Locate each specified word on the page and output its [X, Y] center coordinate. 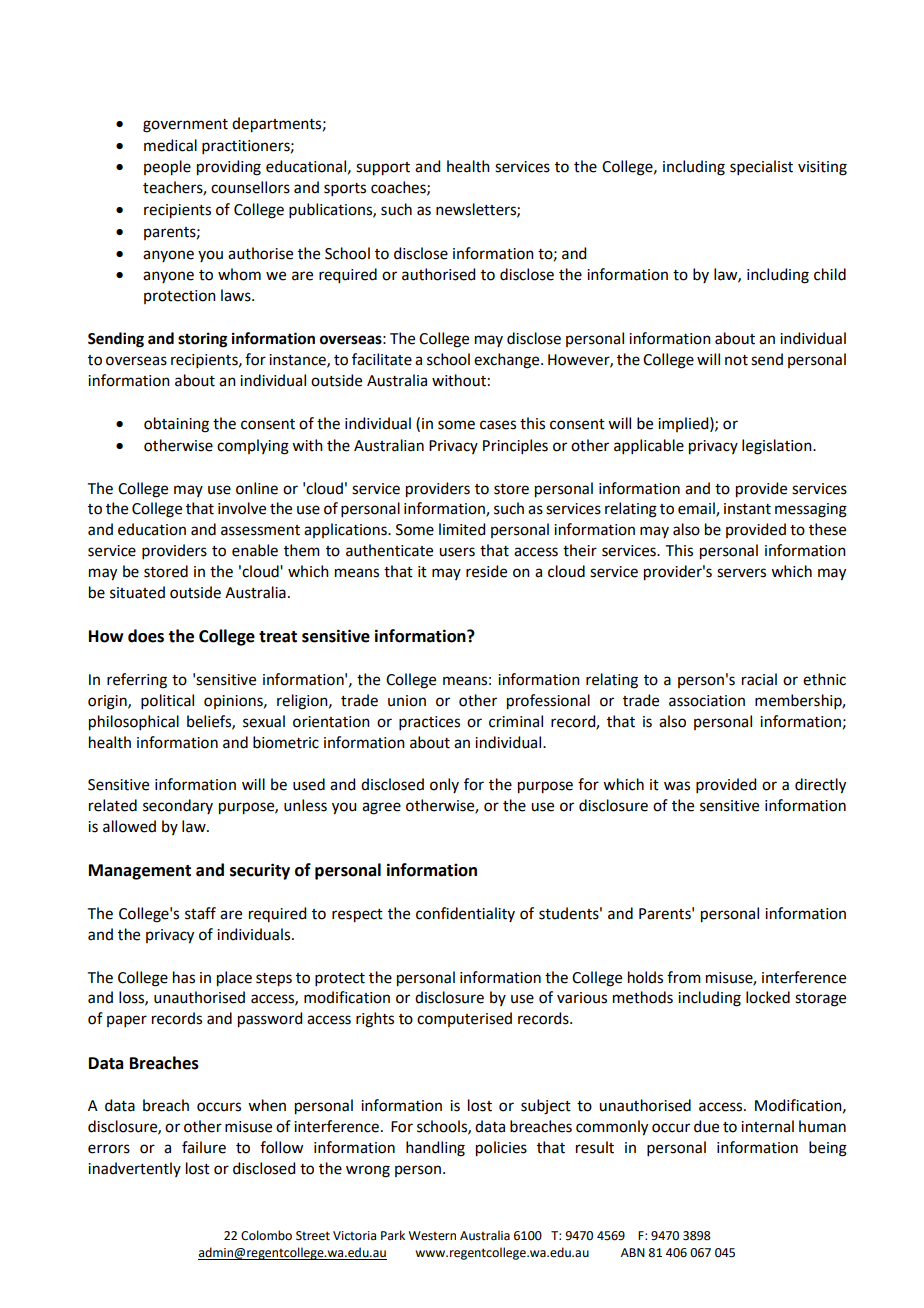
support [383, 169]
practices [429, 723]
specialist [761, 167]
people [167, 168]
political [167, 701]
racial [759, 679]
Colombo [266, 1235]
